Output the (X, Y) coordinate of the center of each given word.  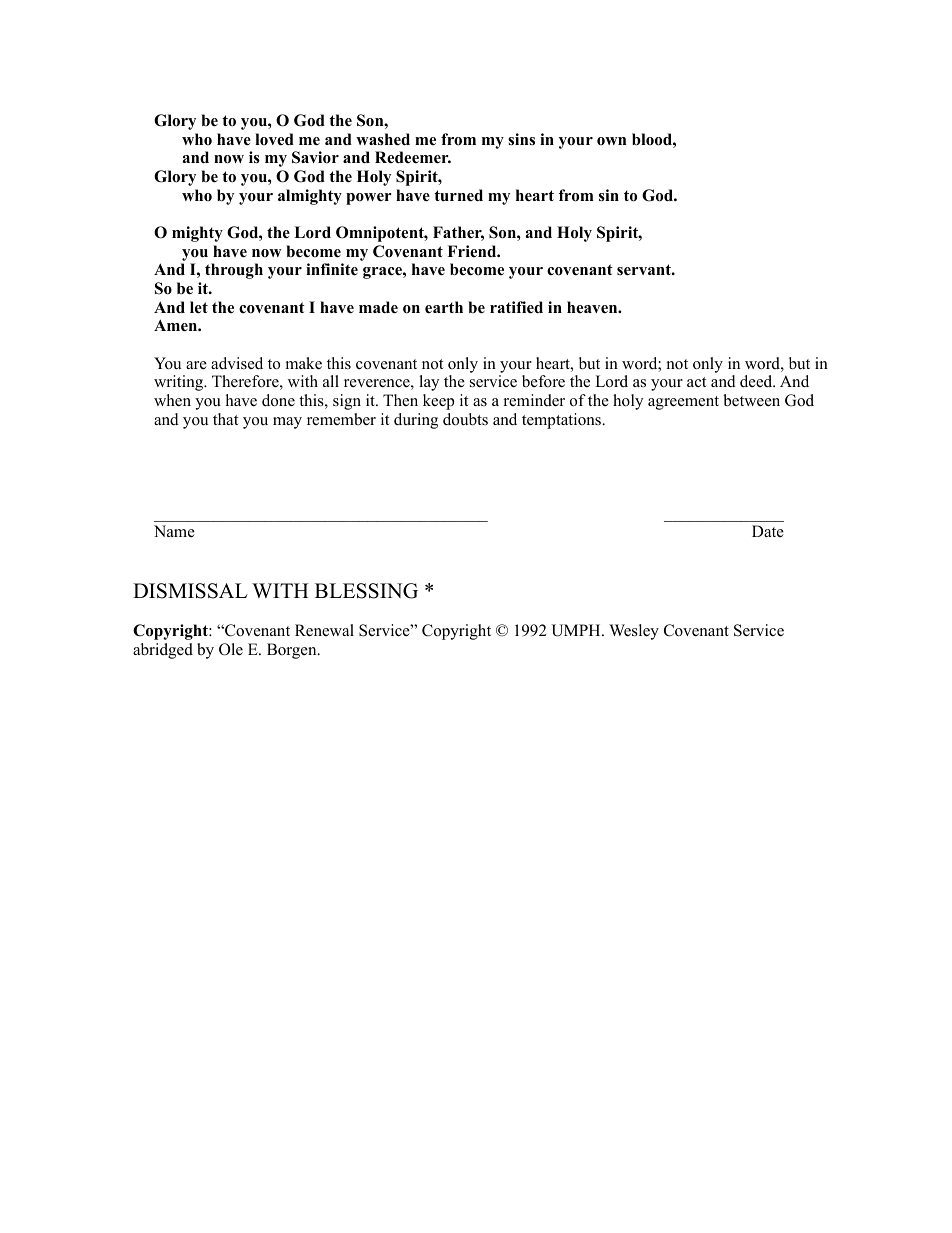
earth (444, 307)
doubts (465, 419)
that (225, 419)
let (199, 307)
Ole (231, 649)
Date (768, 531)
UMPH (577, 630)
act (696, 382)
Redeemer (413, 157)
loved (274, 139)
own (611, 141)
